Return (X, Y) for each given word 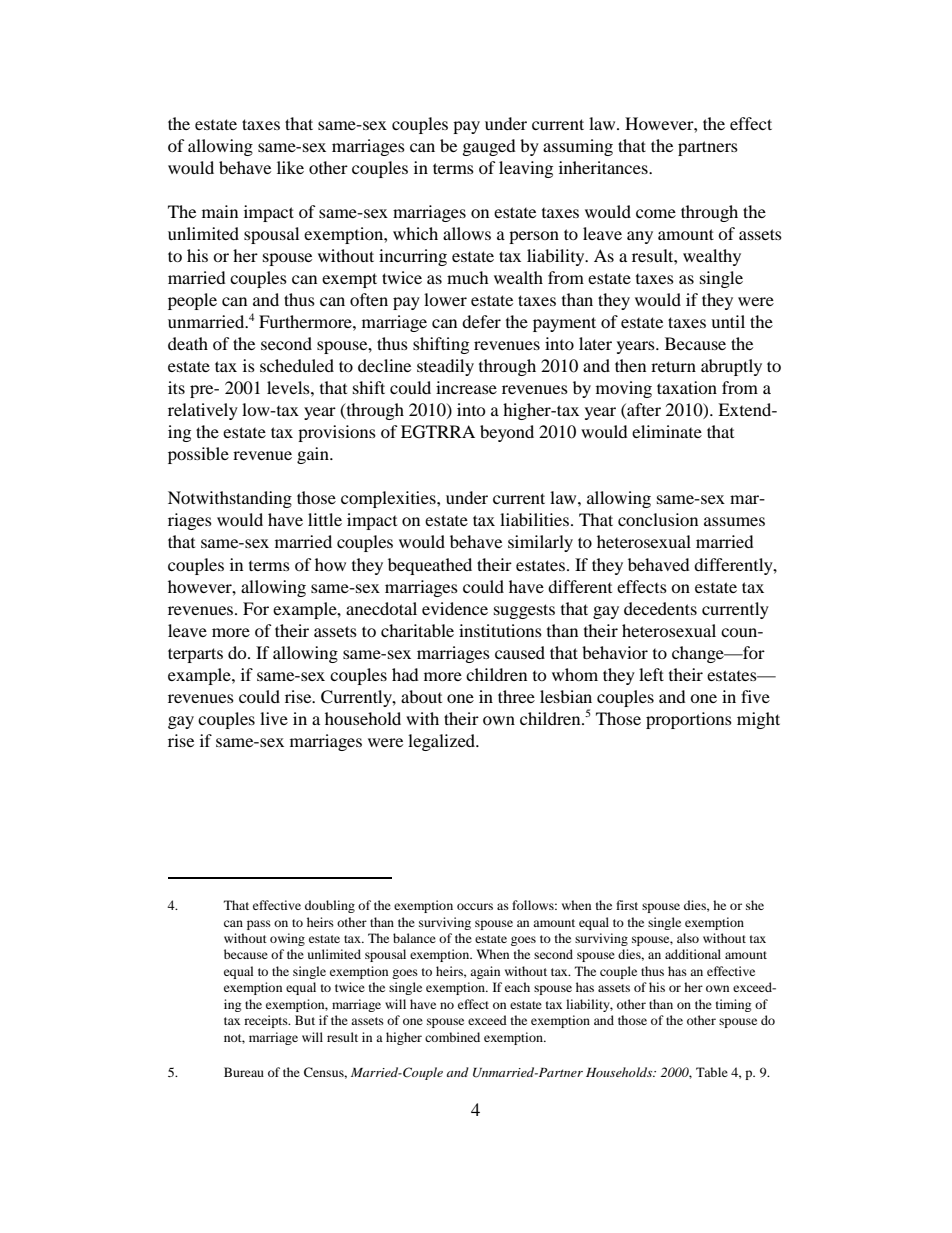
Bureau (244, 1072)
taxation (687, 387)
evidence (455, 608)
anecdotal (381, 608)
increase (466, 387)
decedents (660, 608)
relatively (203, 411)
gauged (489, 147)
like (290, 167)
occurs (475, 906)
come (656, 213)
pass (259, 925)
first (627, 905)
